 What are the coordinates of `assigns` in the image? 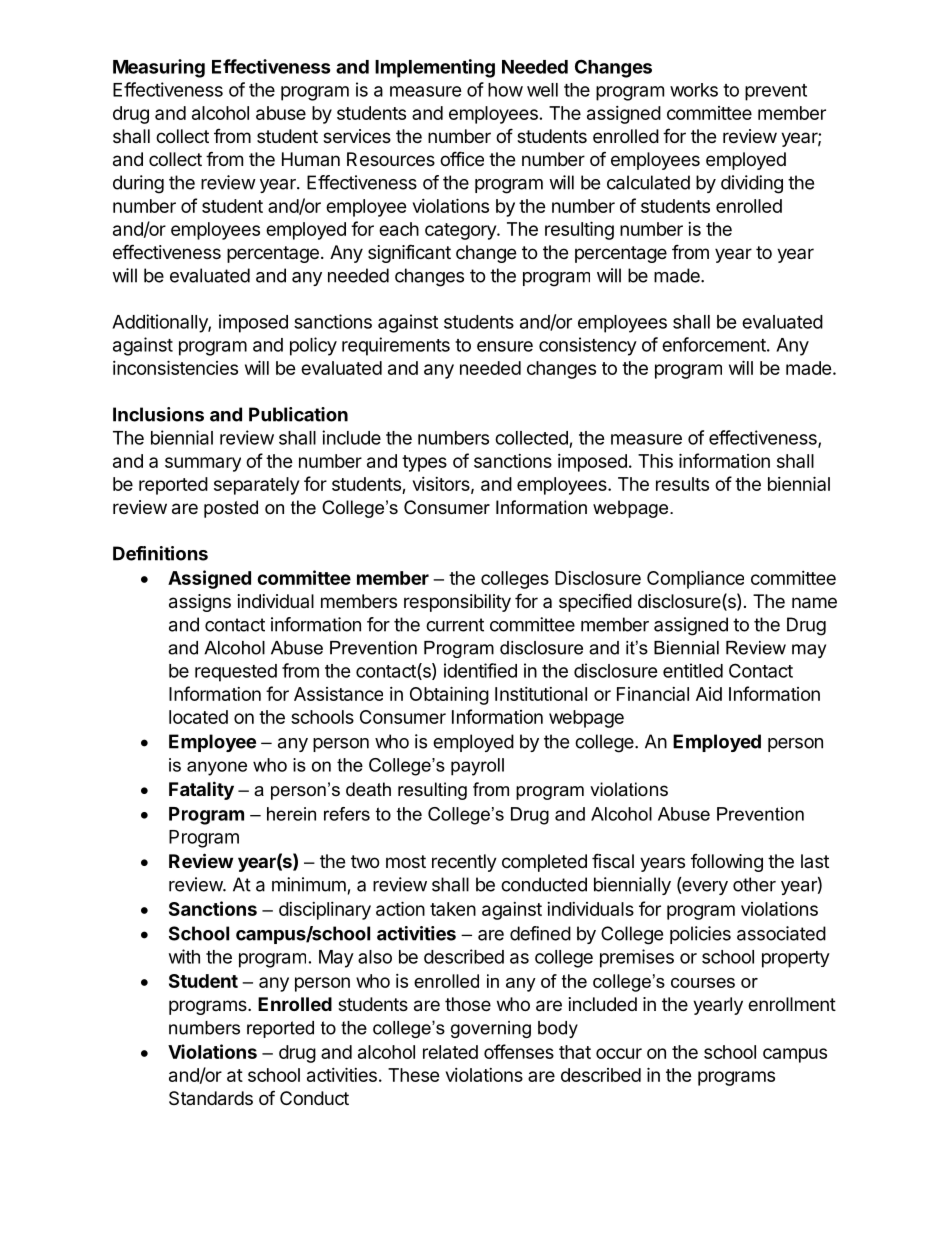 It's located at (200, 603).
